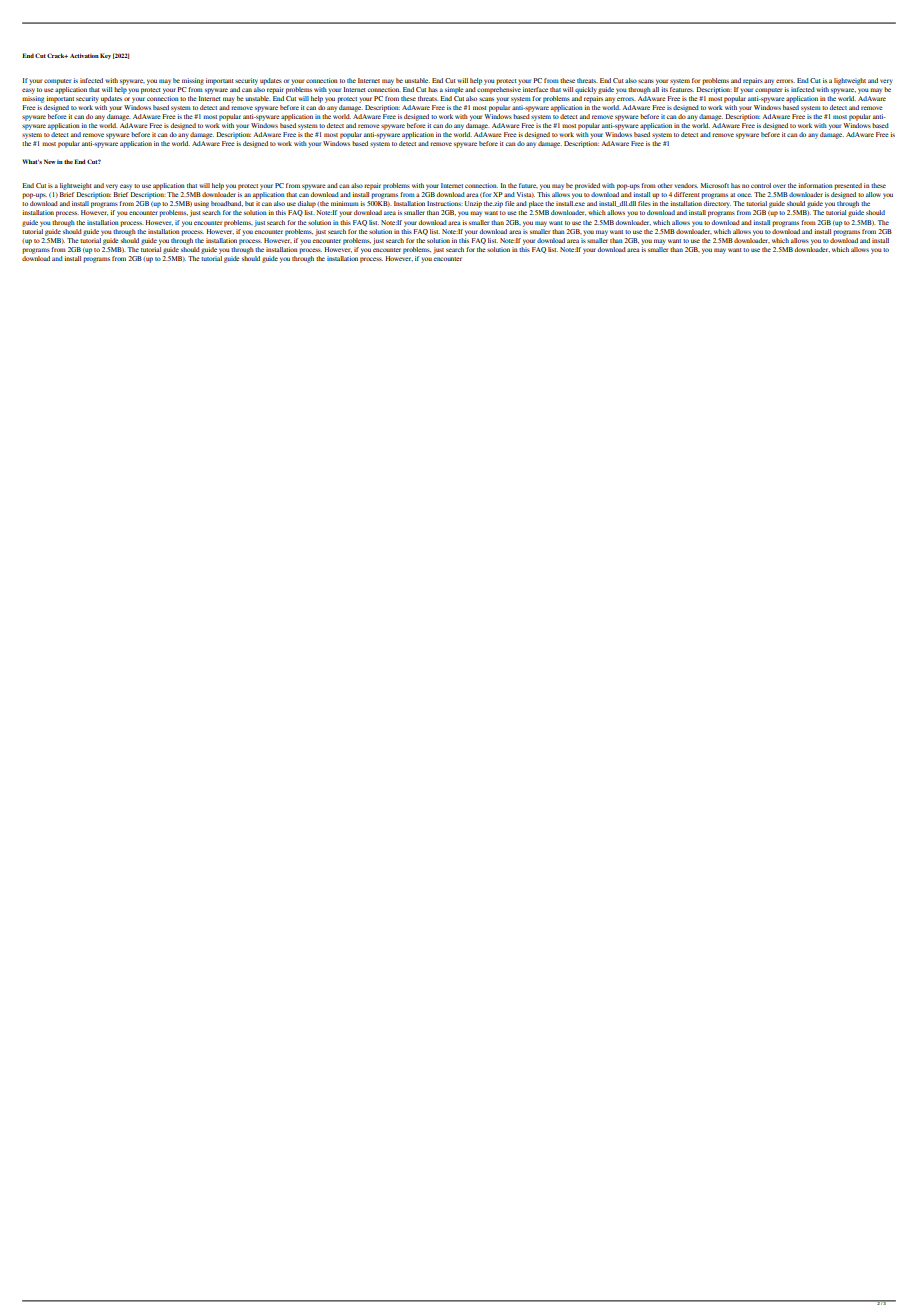 This image has width=918, height=1316. I want to click on its, so click(664, 89).
